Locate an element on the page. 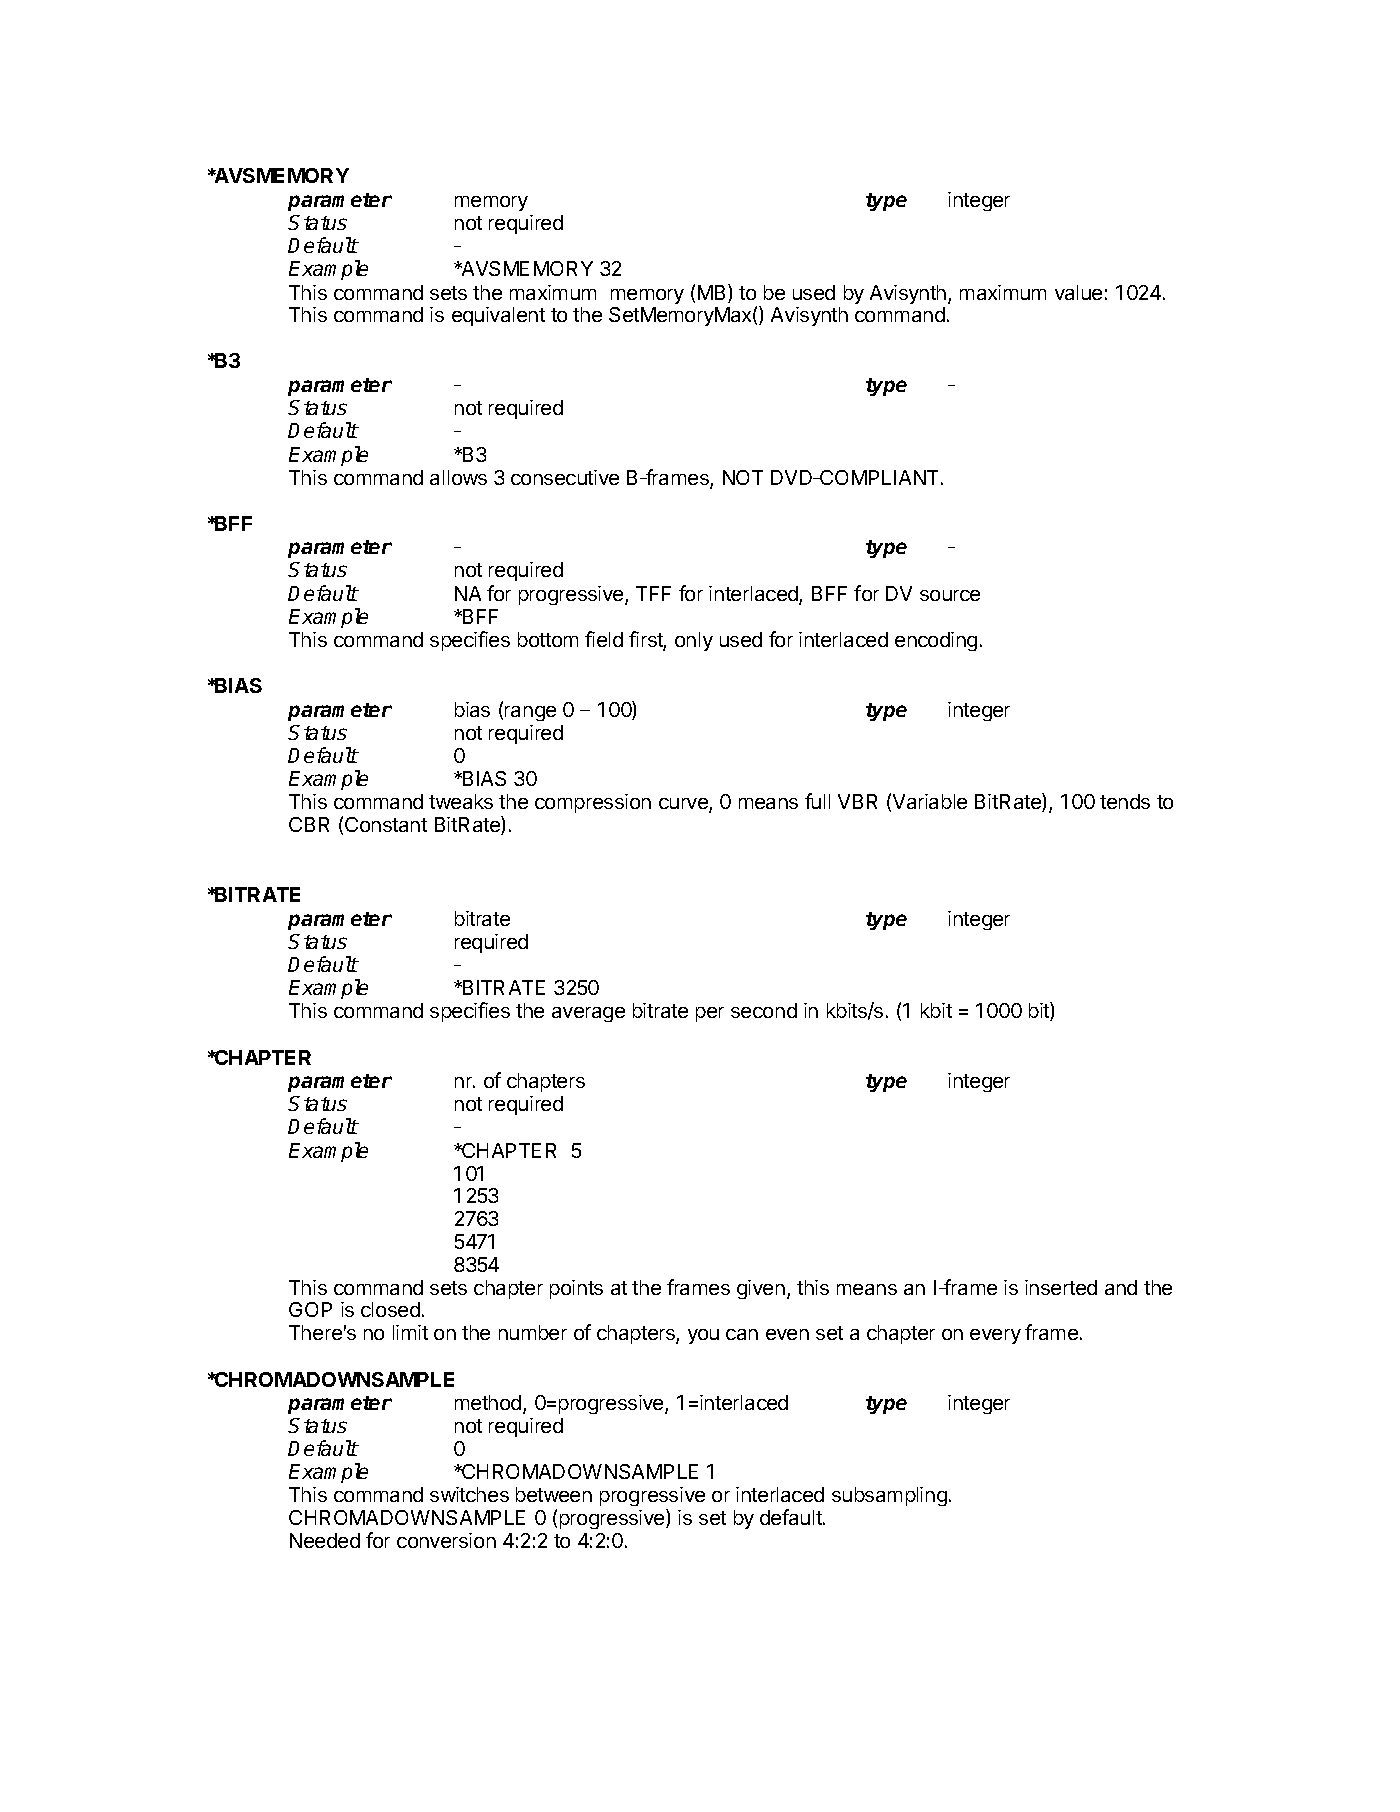 This document has height=1812, width=1400. equivalent is located at coordinates (498, 316).
